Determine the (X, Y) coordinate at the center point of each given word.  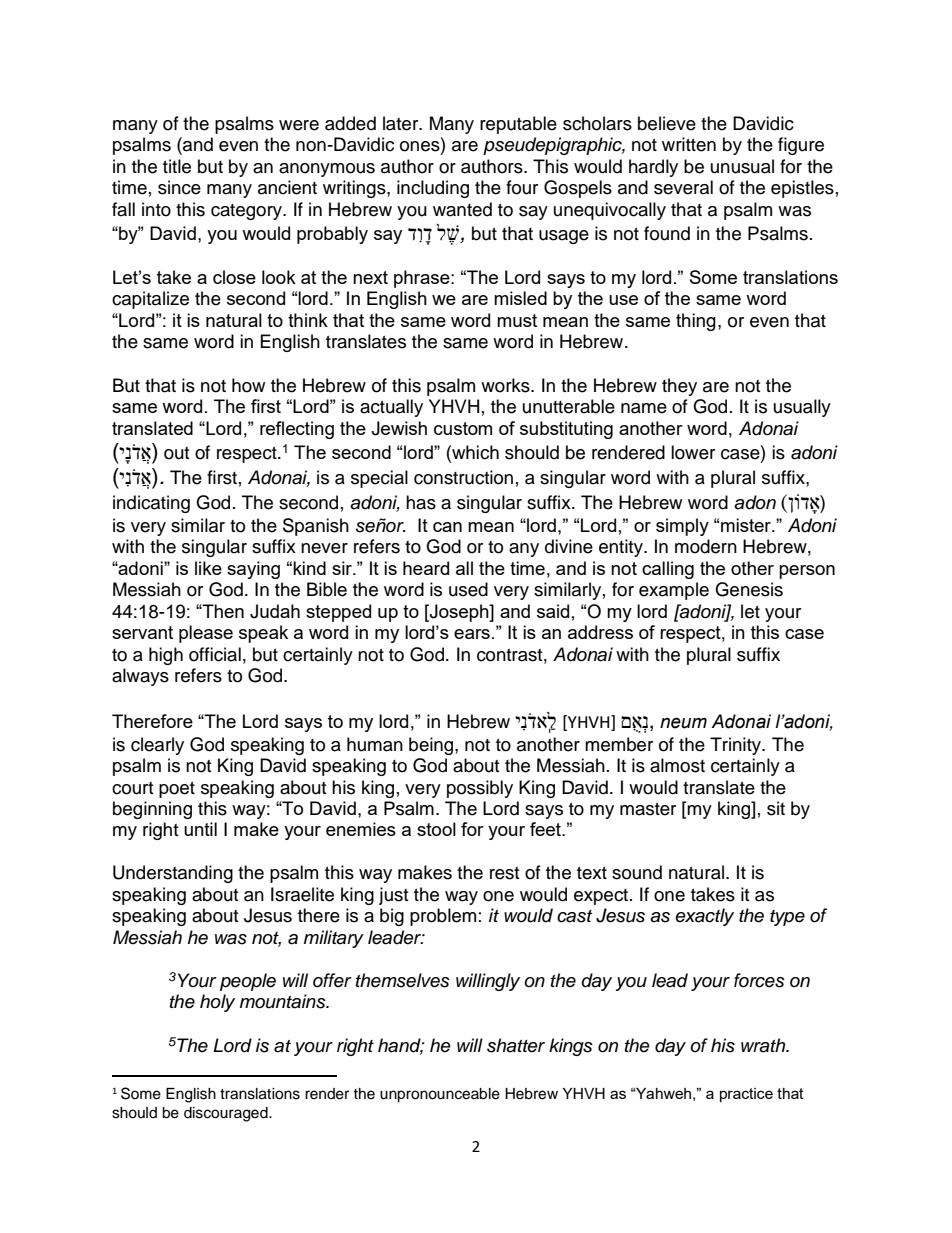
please (206, 634)
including (433, 189)
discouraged (227, 1114)
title (177, 166)
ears (472, 634)
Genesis (749, 589)
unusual (742, 166)
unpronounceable (440, 1095)
